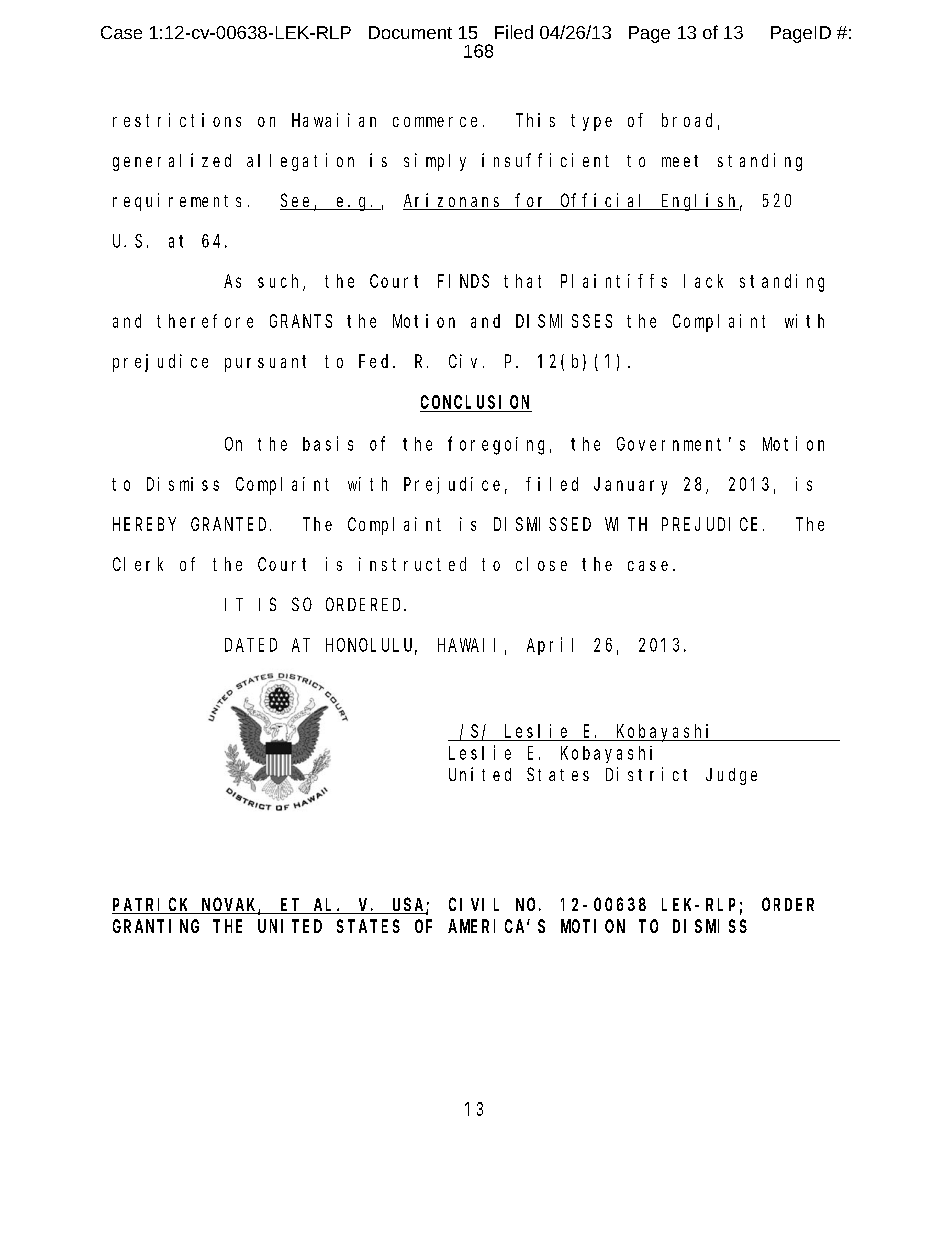  Describe the element at coordinates (172, 162) in the document. I see `generalized` at that location.
